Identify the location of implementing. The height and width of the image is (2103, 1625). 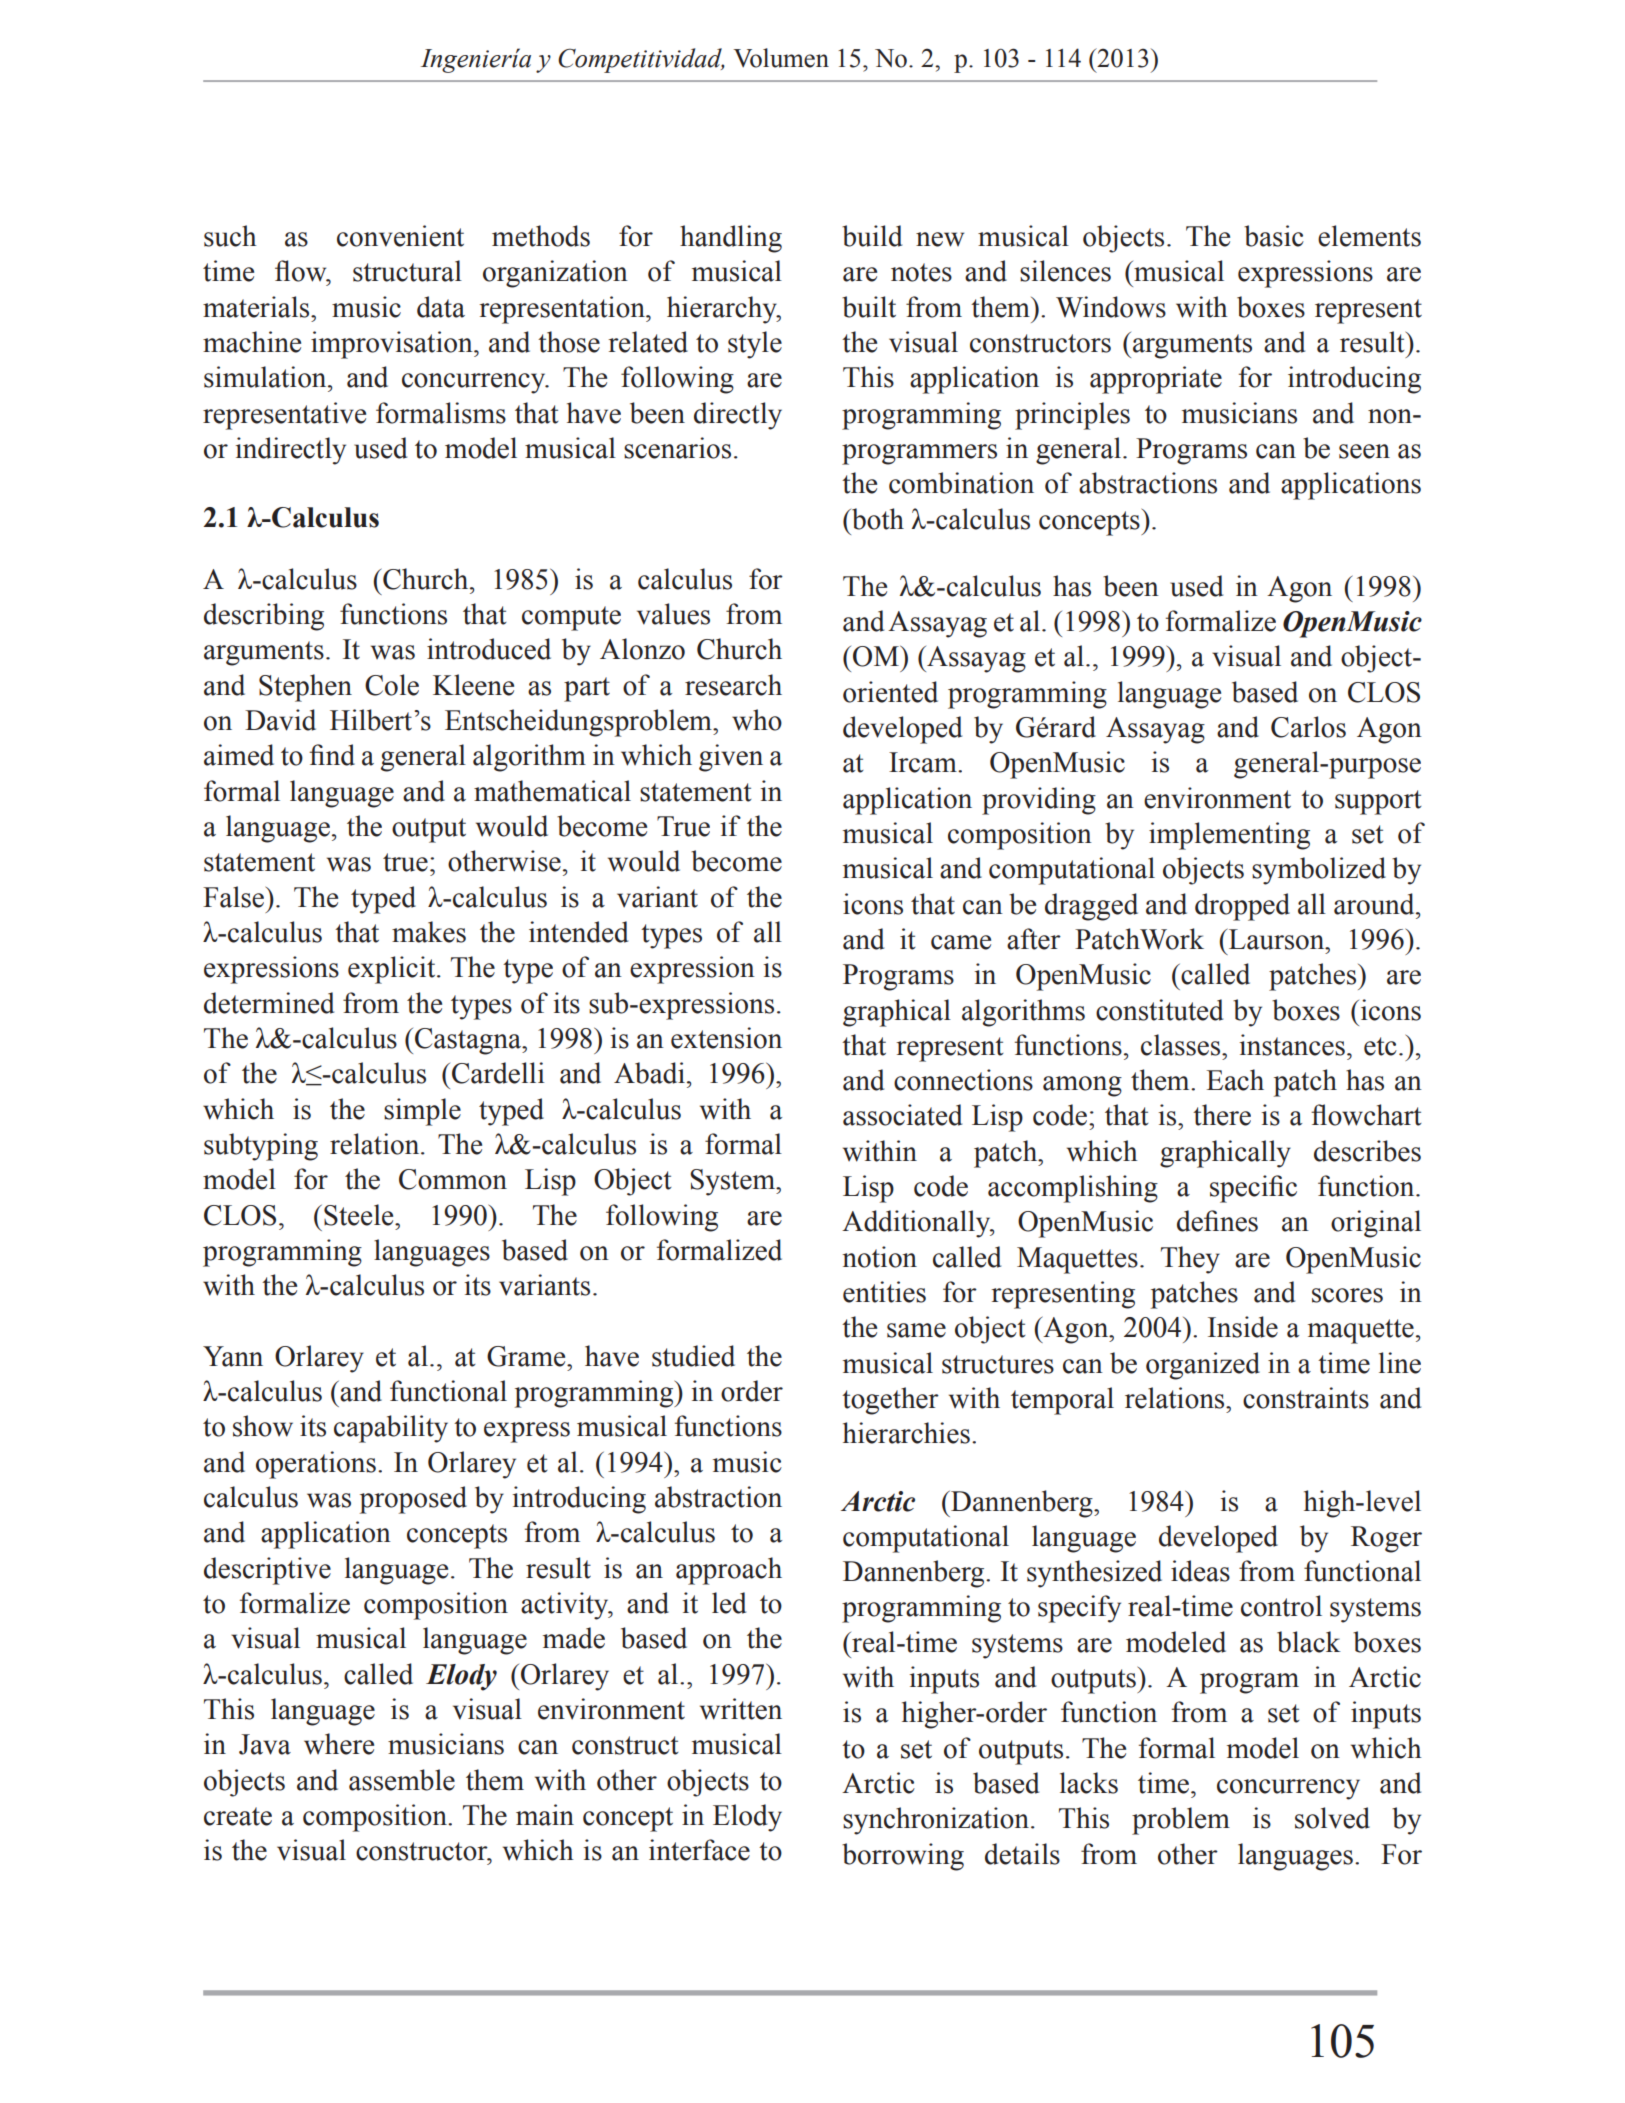
(1229, 836).
